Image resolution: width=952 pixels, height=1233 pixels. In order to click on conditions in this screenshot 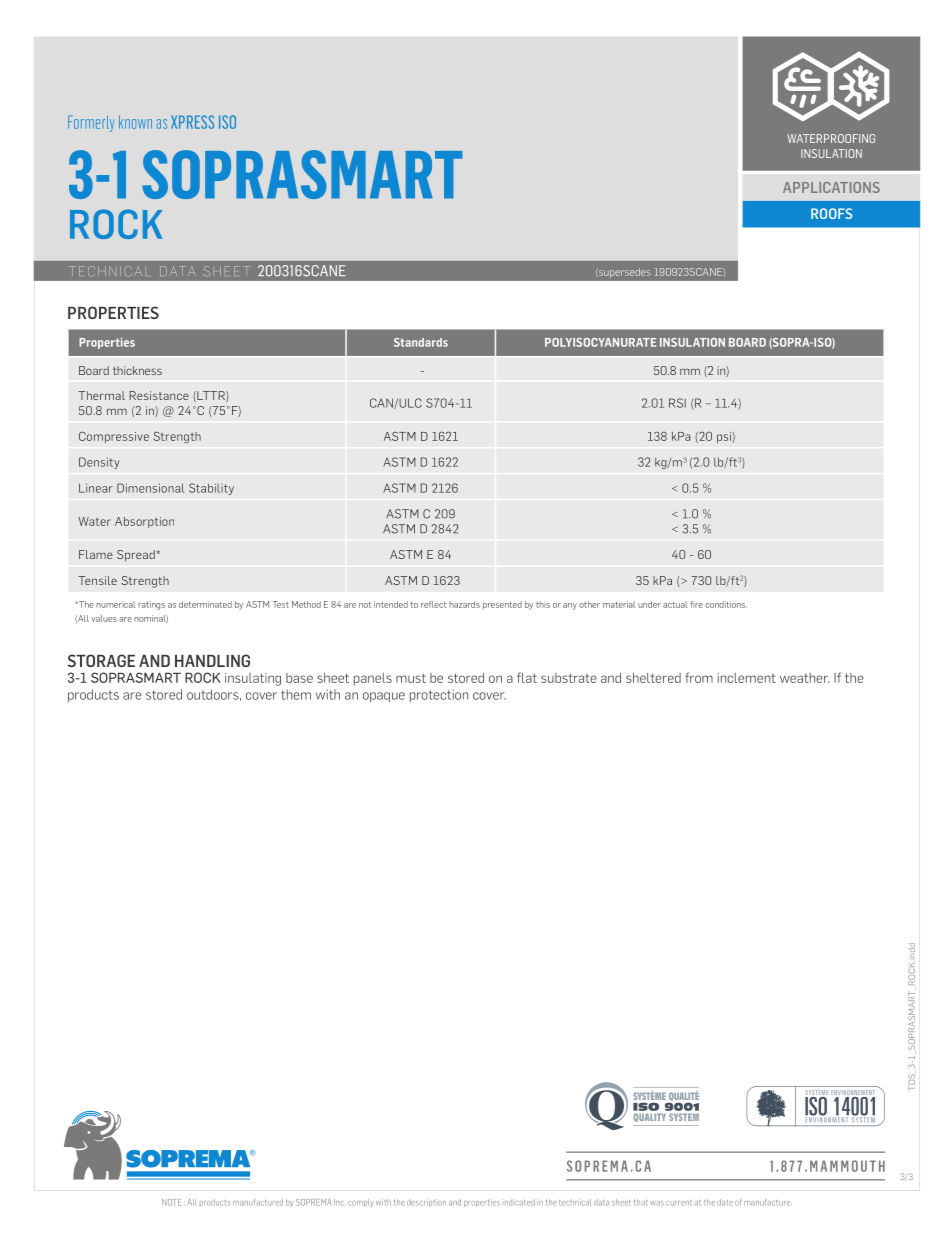, I will do `click(726, 604)`.
